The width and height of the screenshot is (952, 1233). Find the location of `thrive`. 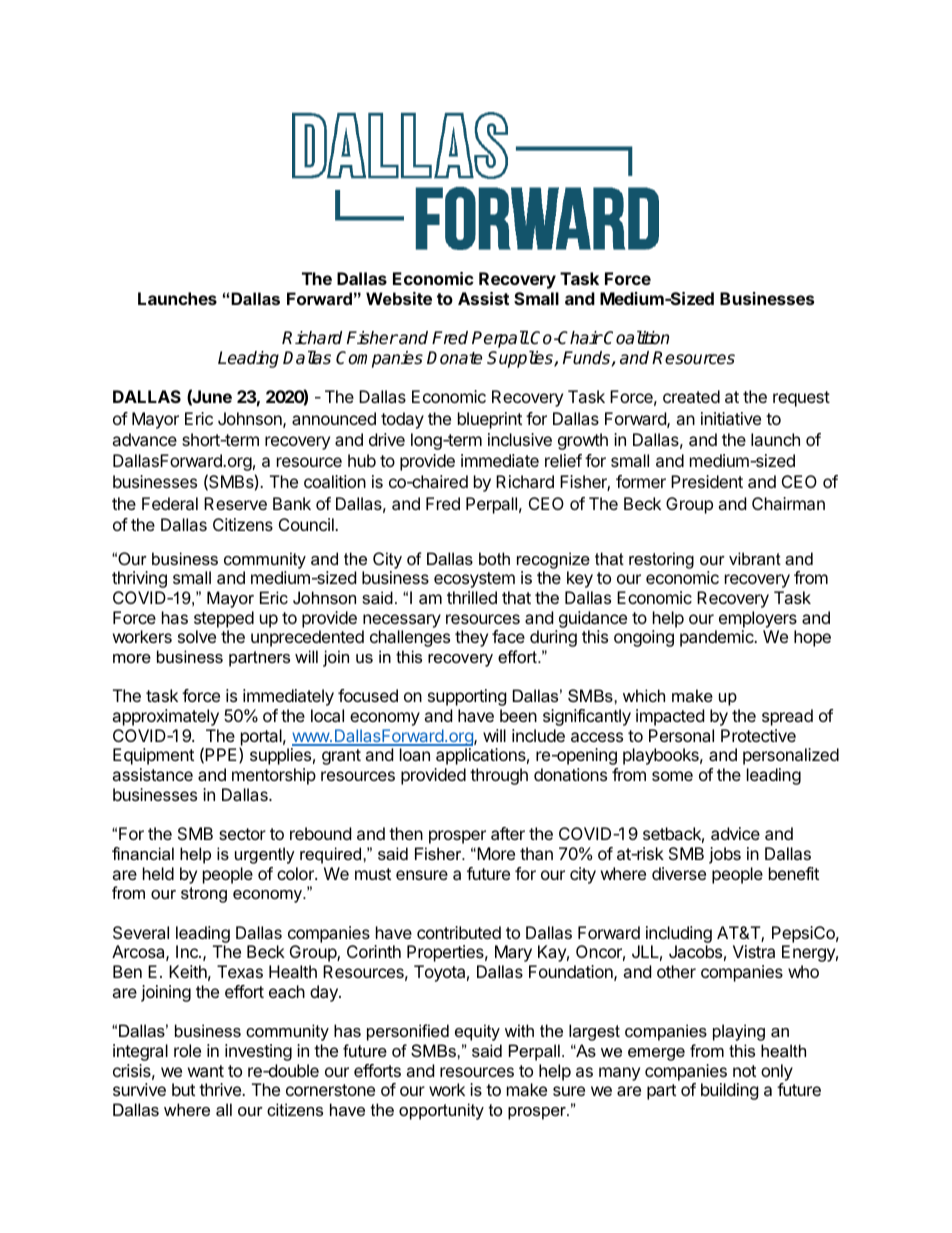

thrive is located at coordinates (221, 1089).
